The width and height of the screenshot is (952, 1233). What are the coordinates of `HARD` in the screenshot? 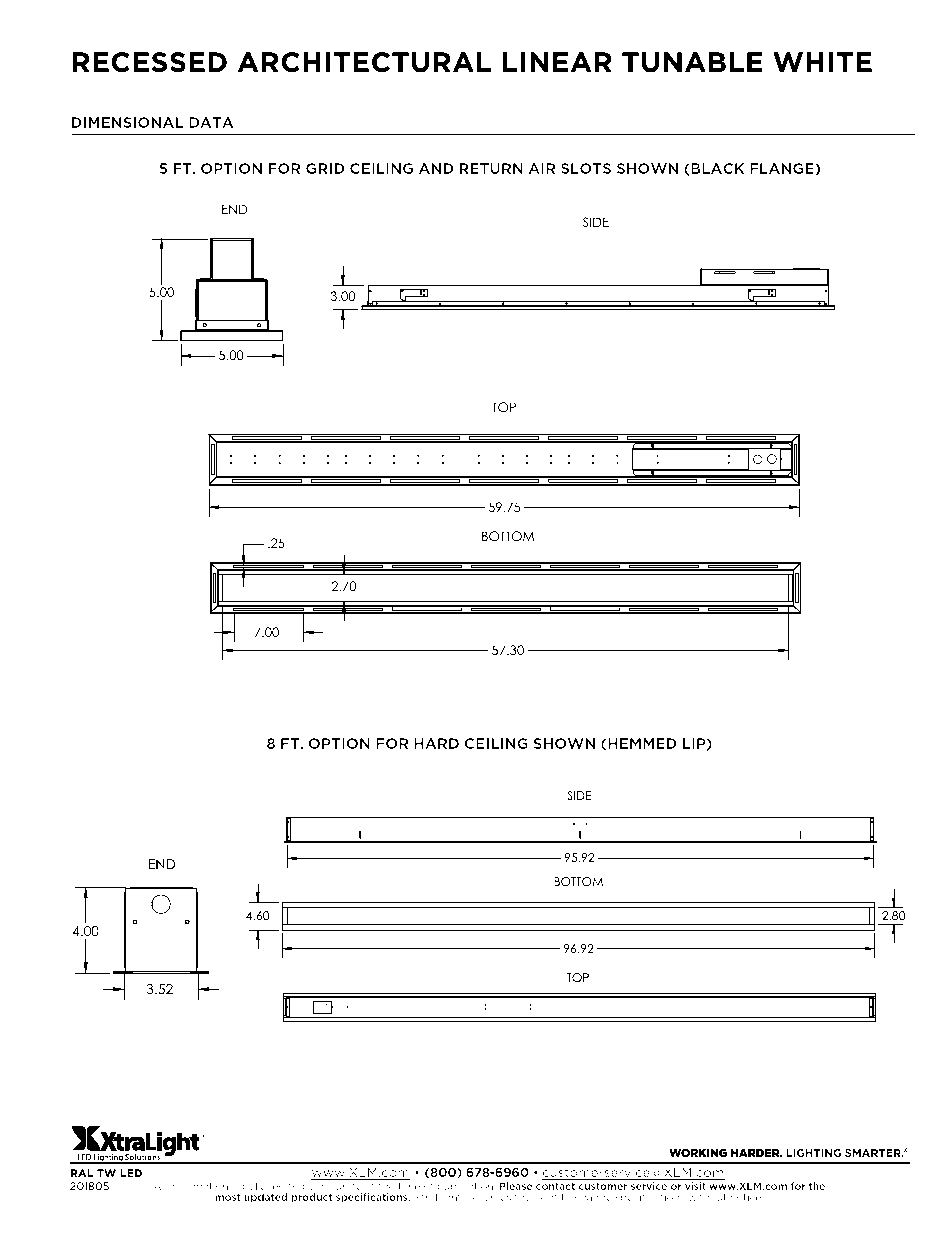 It's located at (436, 743).
